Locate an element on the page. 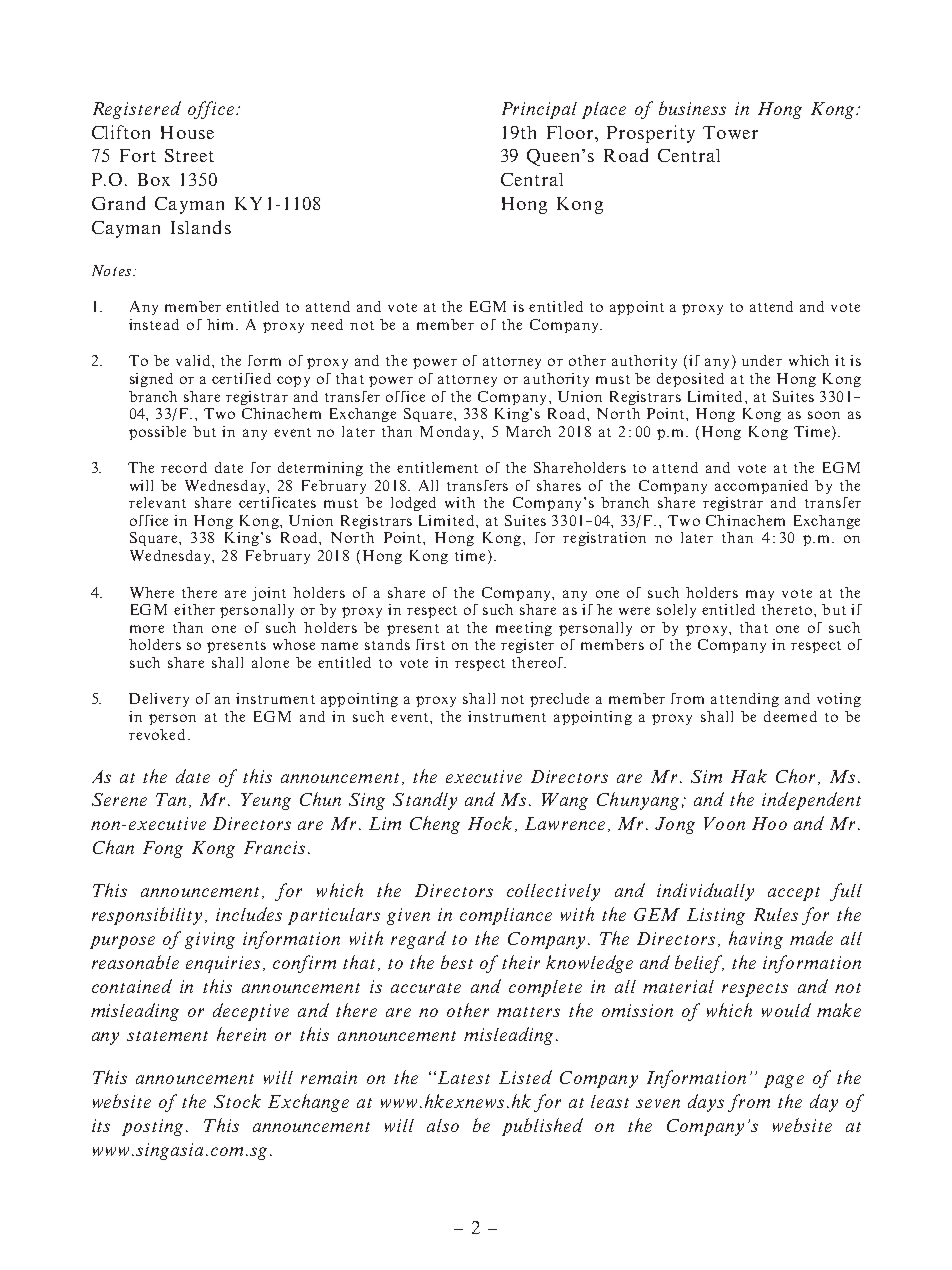 The image size is (952, 1270). either is located at coordinates (194, 609).
